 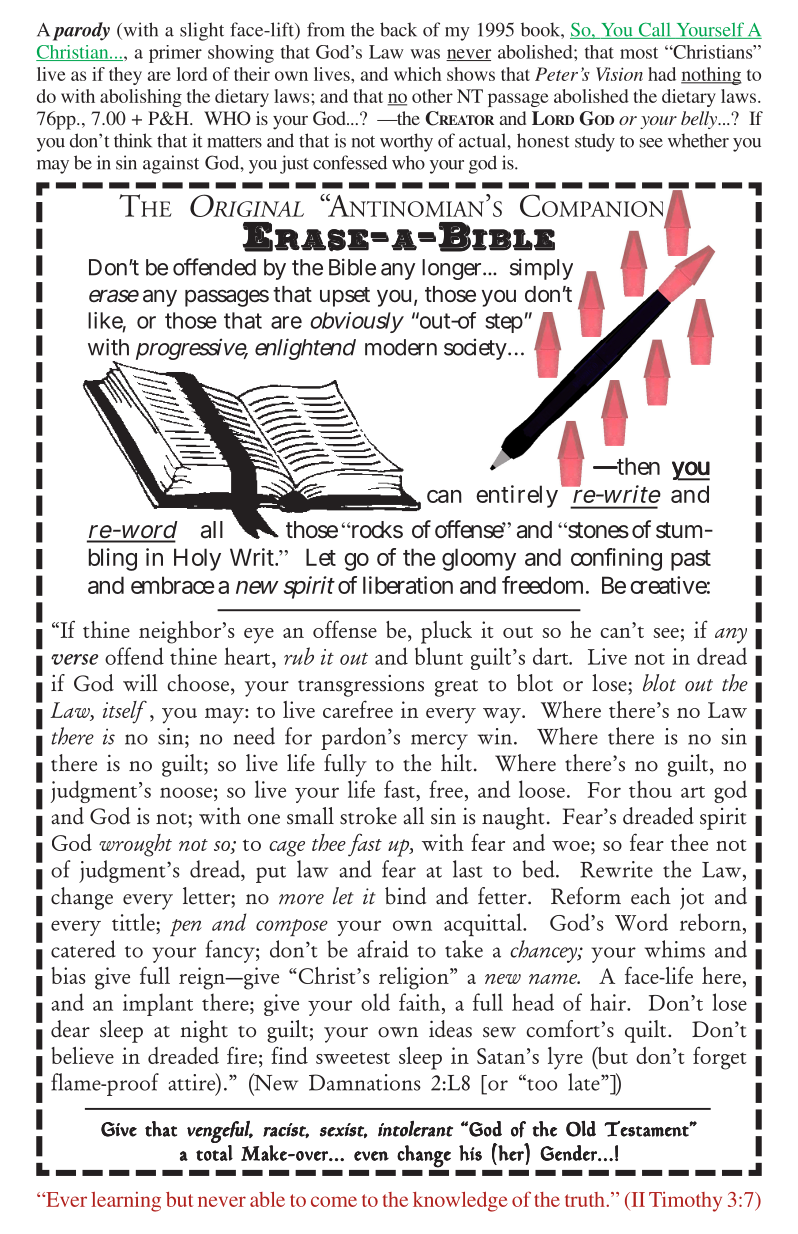 What do you see at coordinates (126, 1202) in the screenshot?
I see `learning` at bounding box center [126, 1202].
